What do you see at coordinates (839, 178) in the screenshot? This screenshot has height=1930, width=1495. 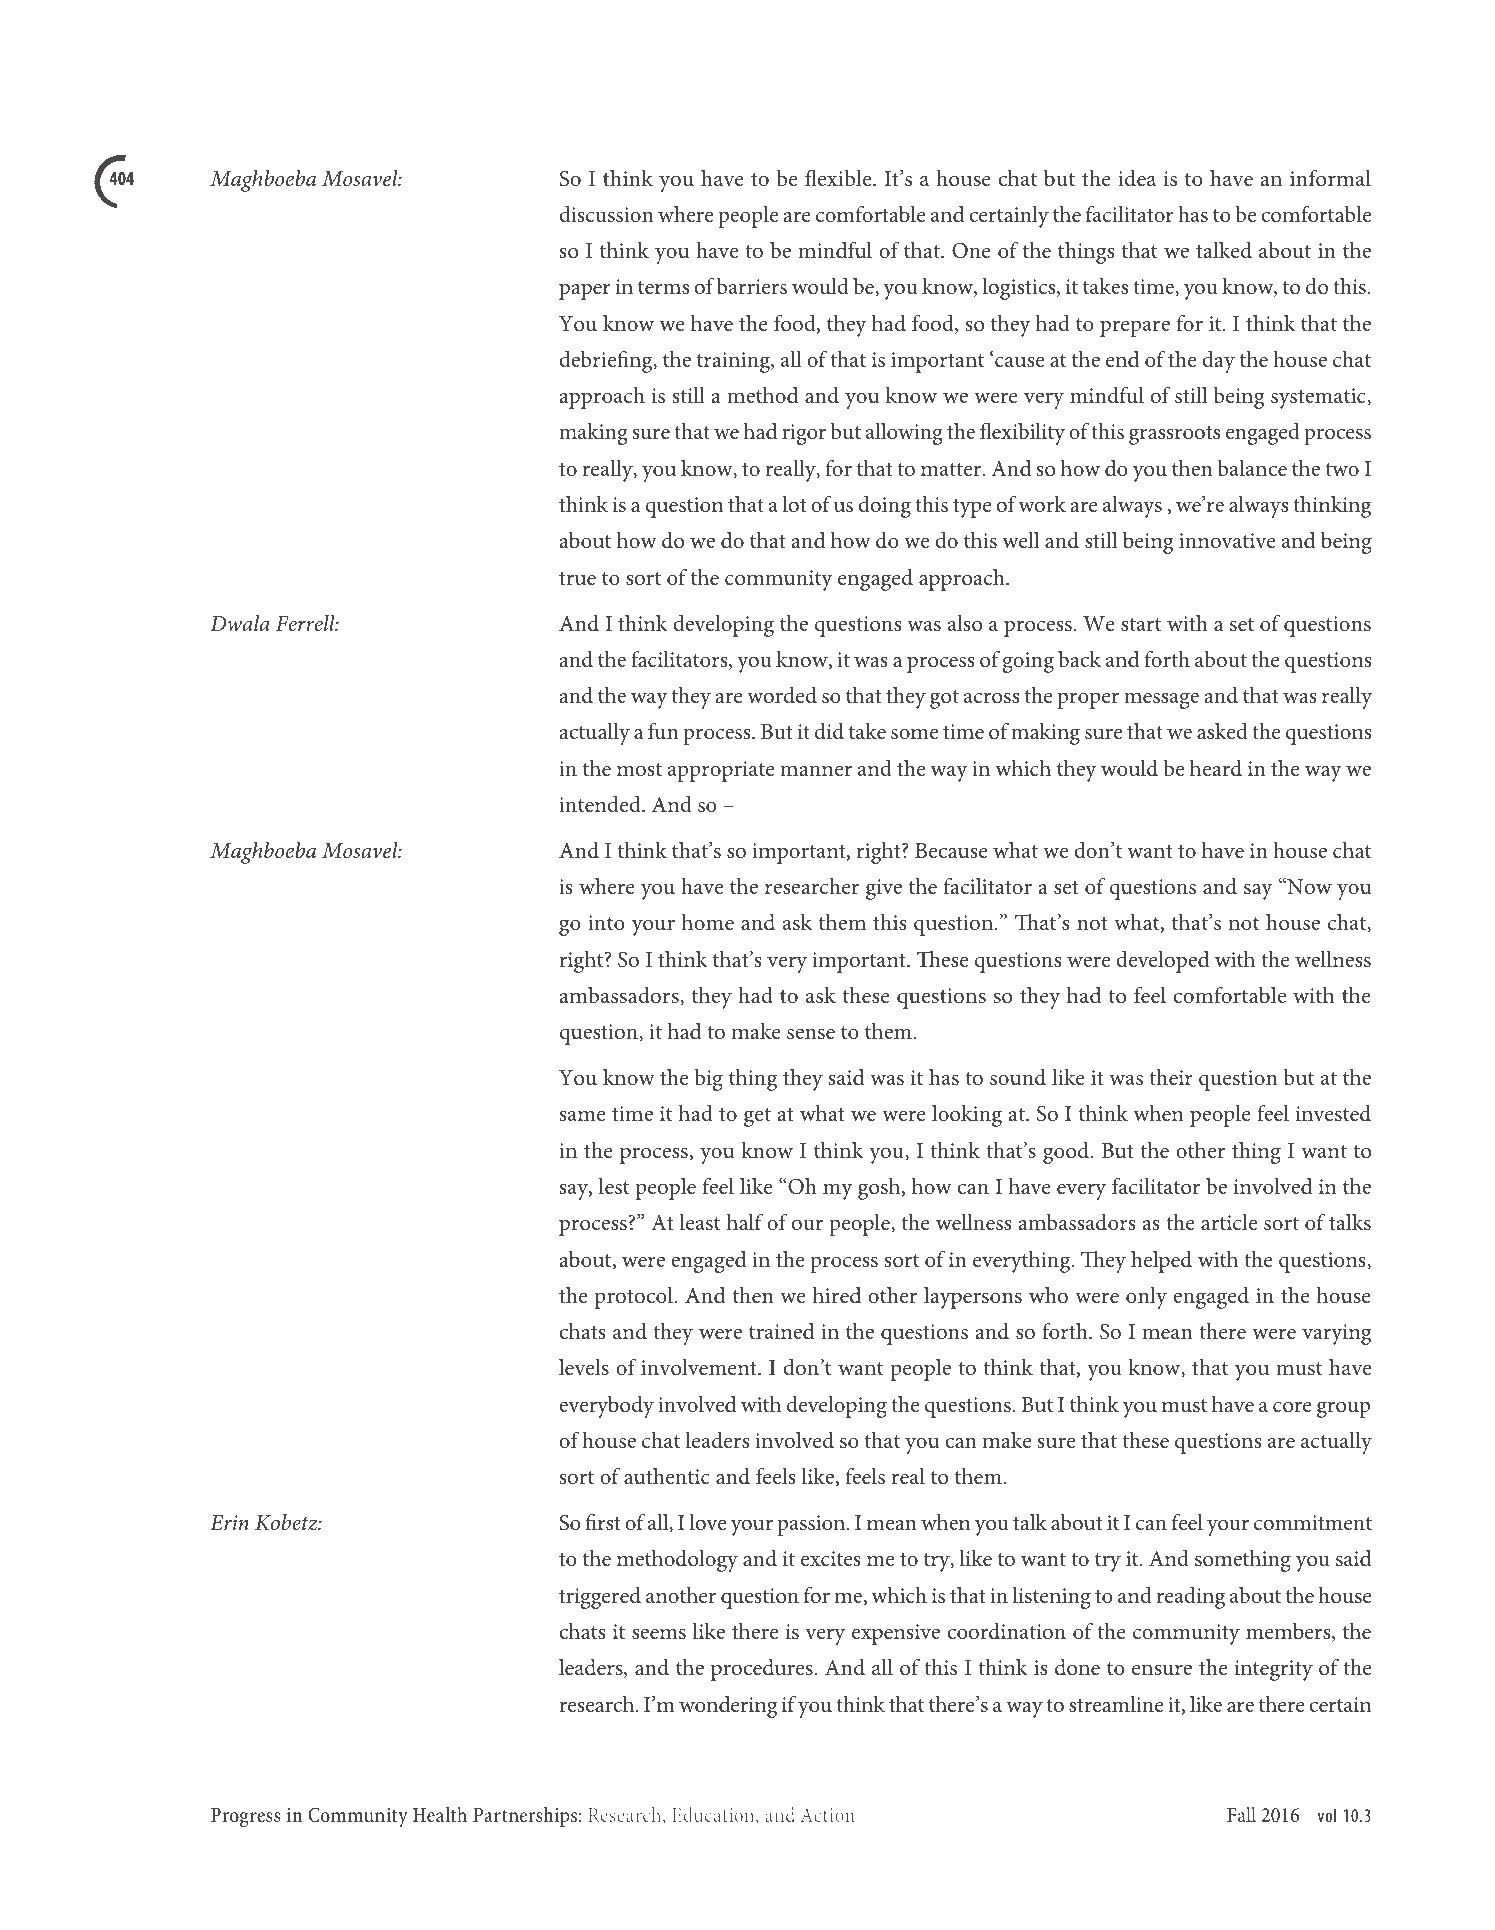 I see `flexible` at bounding box center [839, 178].
